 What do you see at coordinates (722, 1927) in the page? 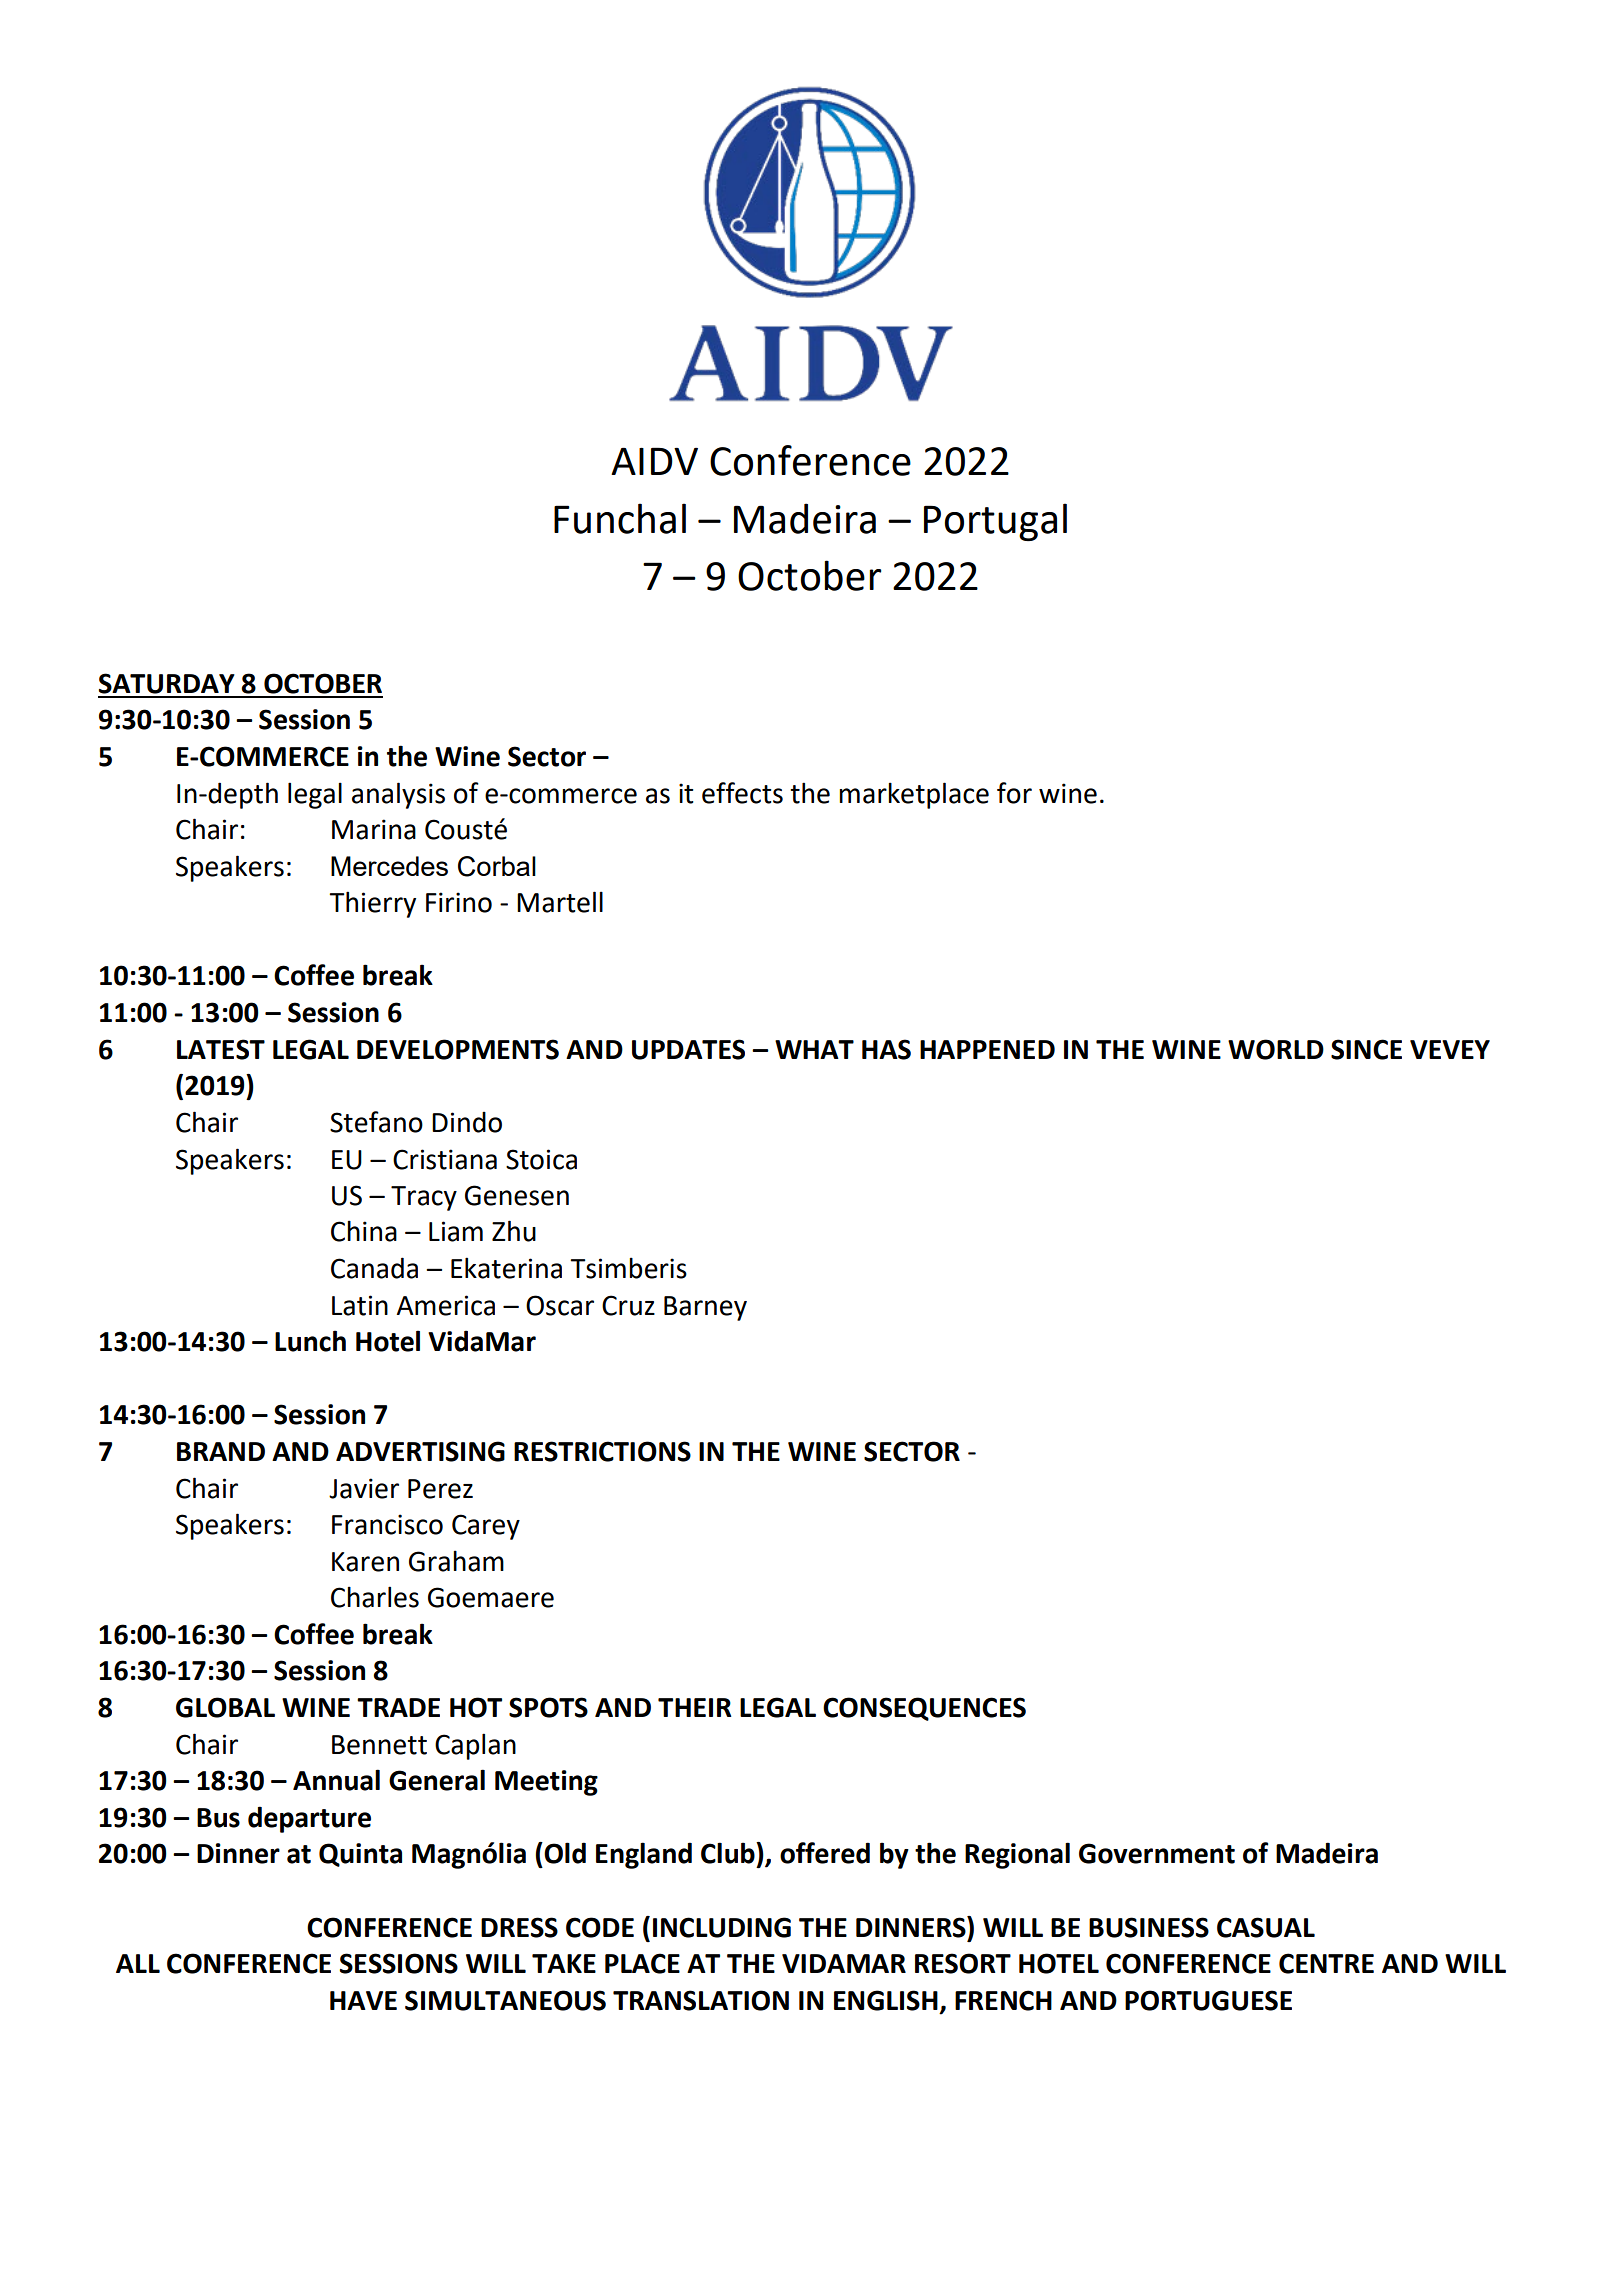
I see `INCLUDING` at bounding box center [722, 1927].
